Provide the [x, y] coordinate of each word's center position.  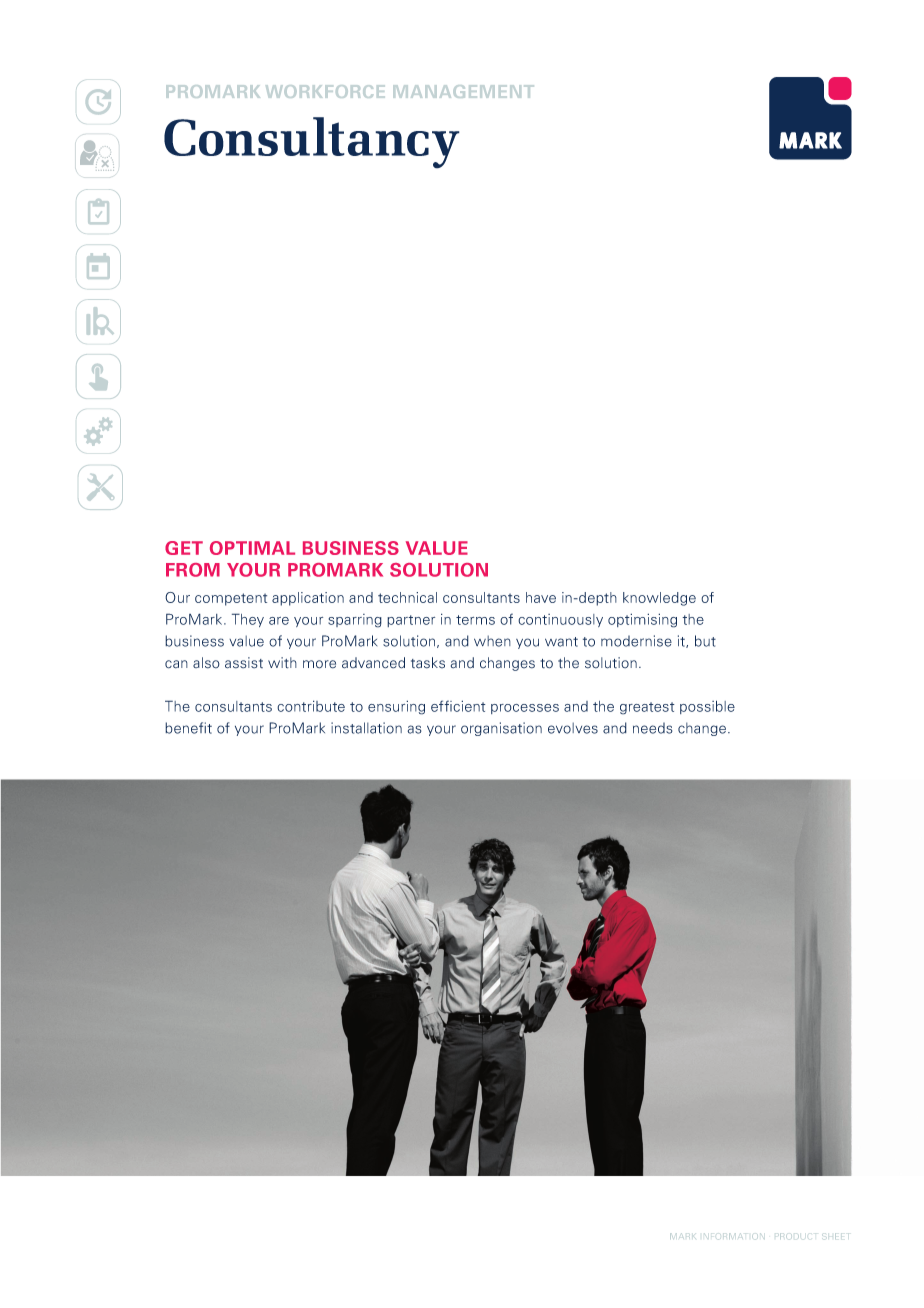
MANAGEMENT [463, 91]
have [541, 597]
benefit [188, 728]
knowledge [659, 599]
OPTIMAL [252, 548]
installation [366, 728]
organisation [501, 729]
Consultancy [312, 143]
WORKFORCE [325, 91]
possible [707, 707]
